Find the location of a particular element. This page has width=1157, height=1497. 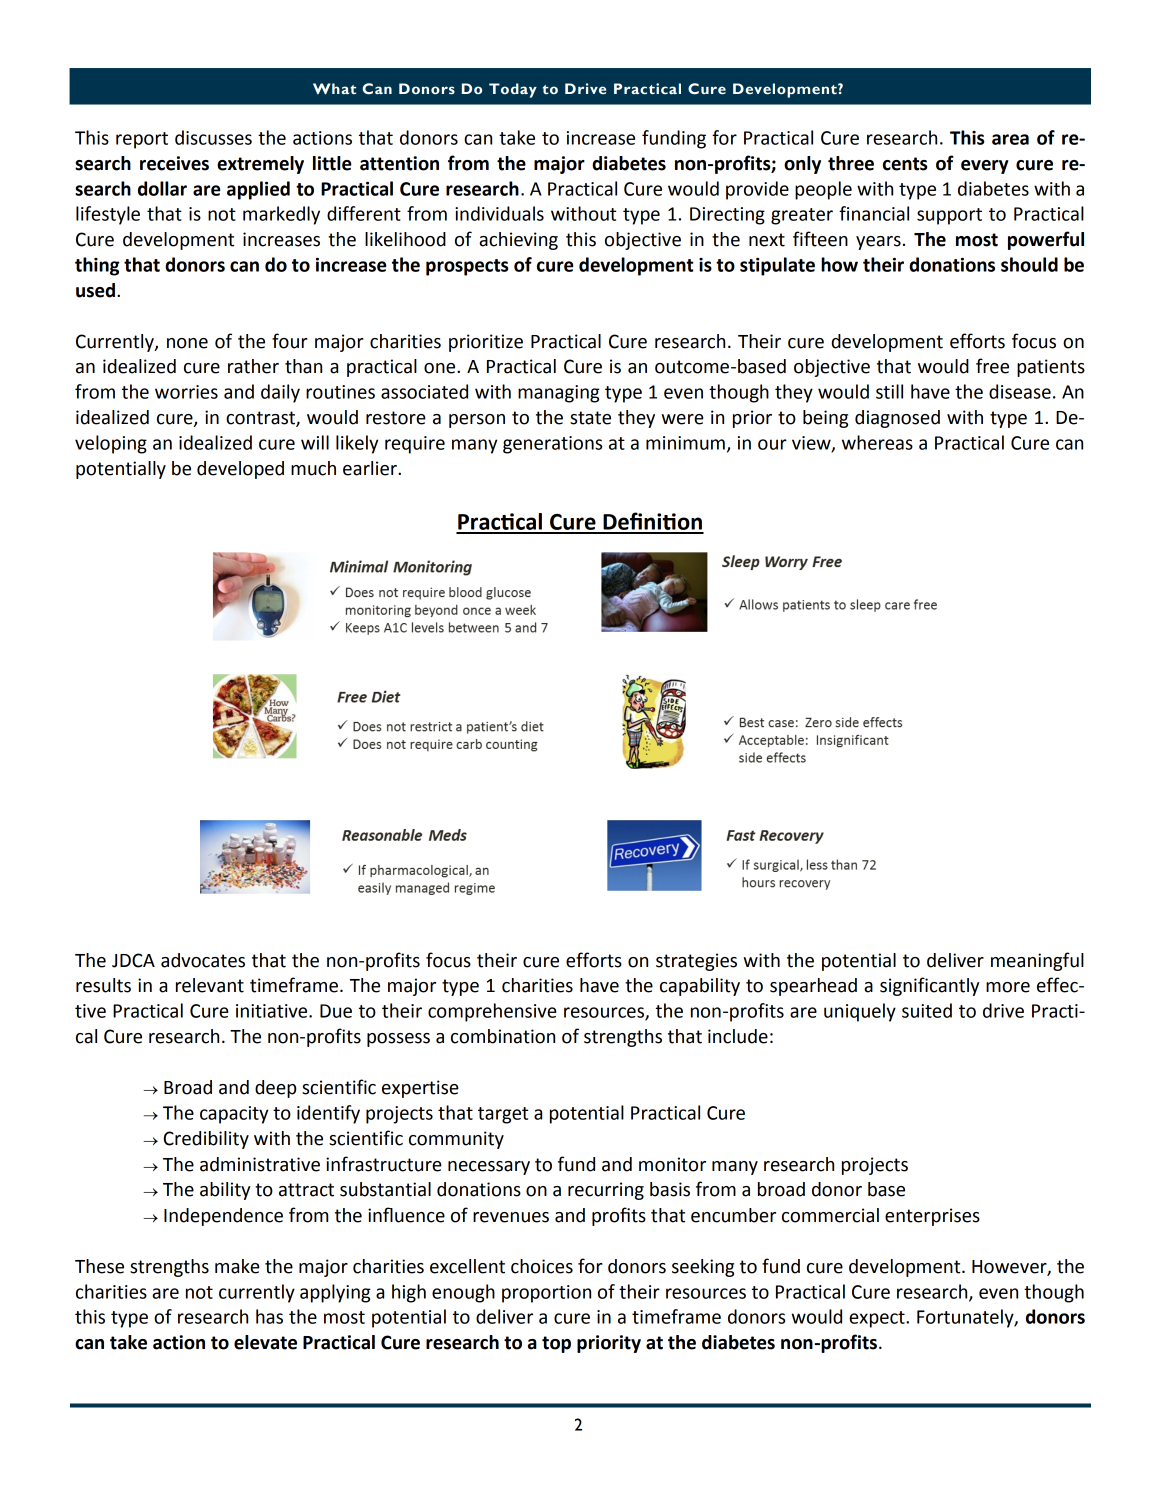

meaningful is located at coordinates (1037, 961).
